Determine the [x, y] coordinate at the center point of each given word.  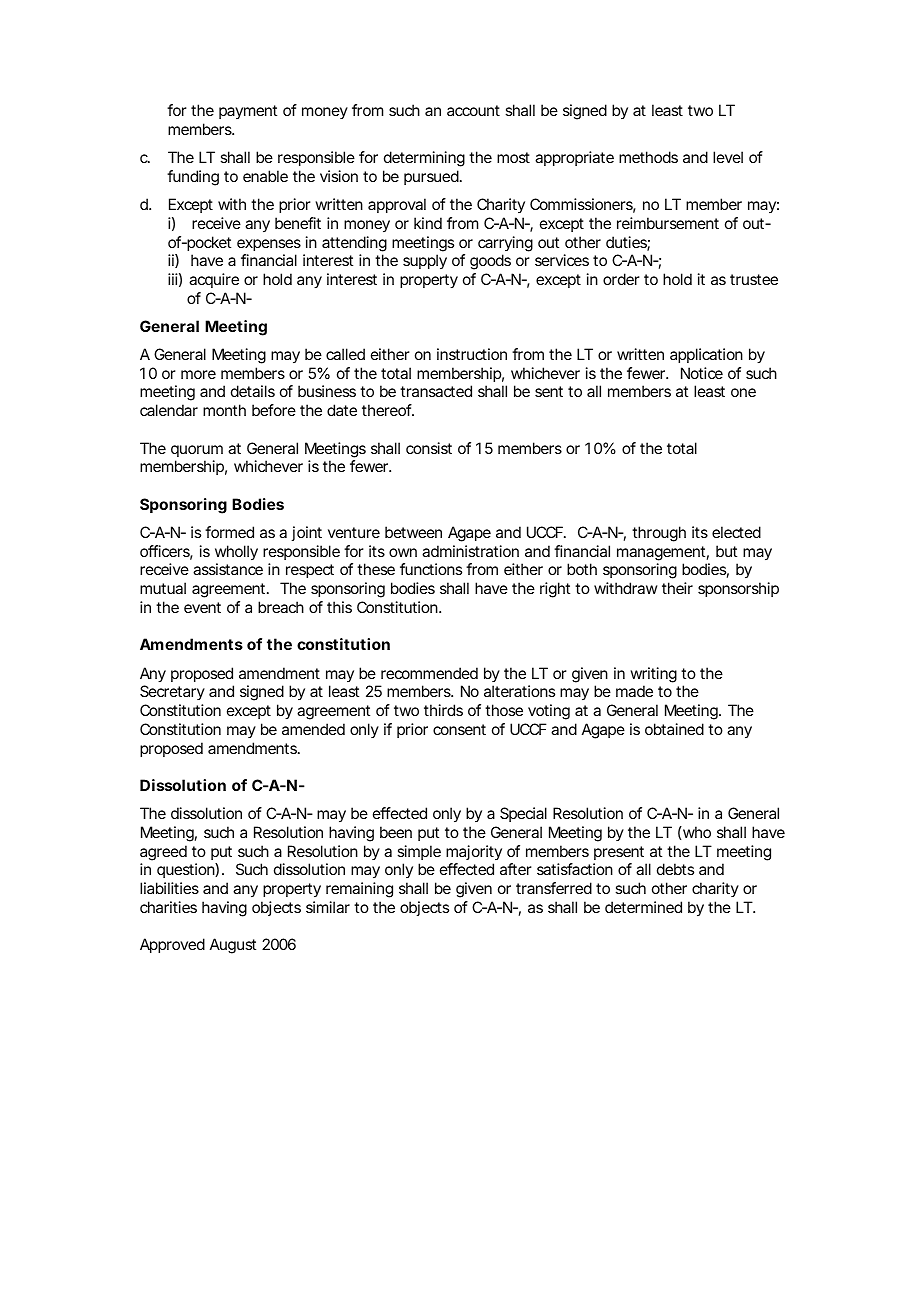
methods [648, 157]
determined [643, 907]
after [516, 869]
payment [248, 112]
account [473, 110]
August [233, 946]
